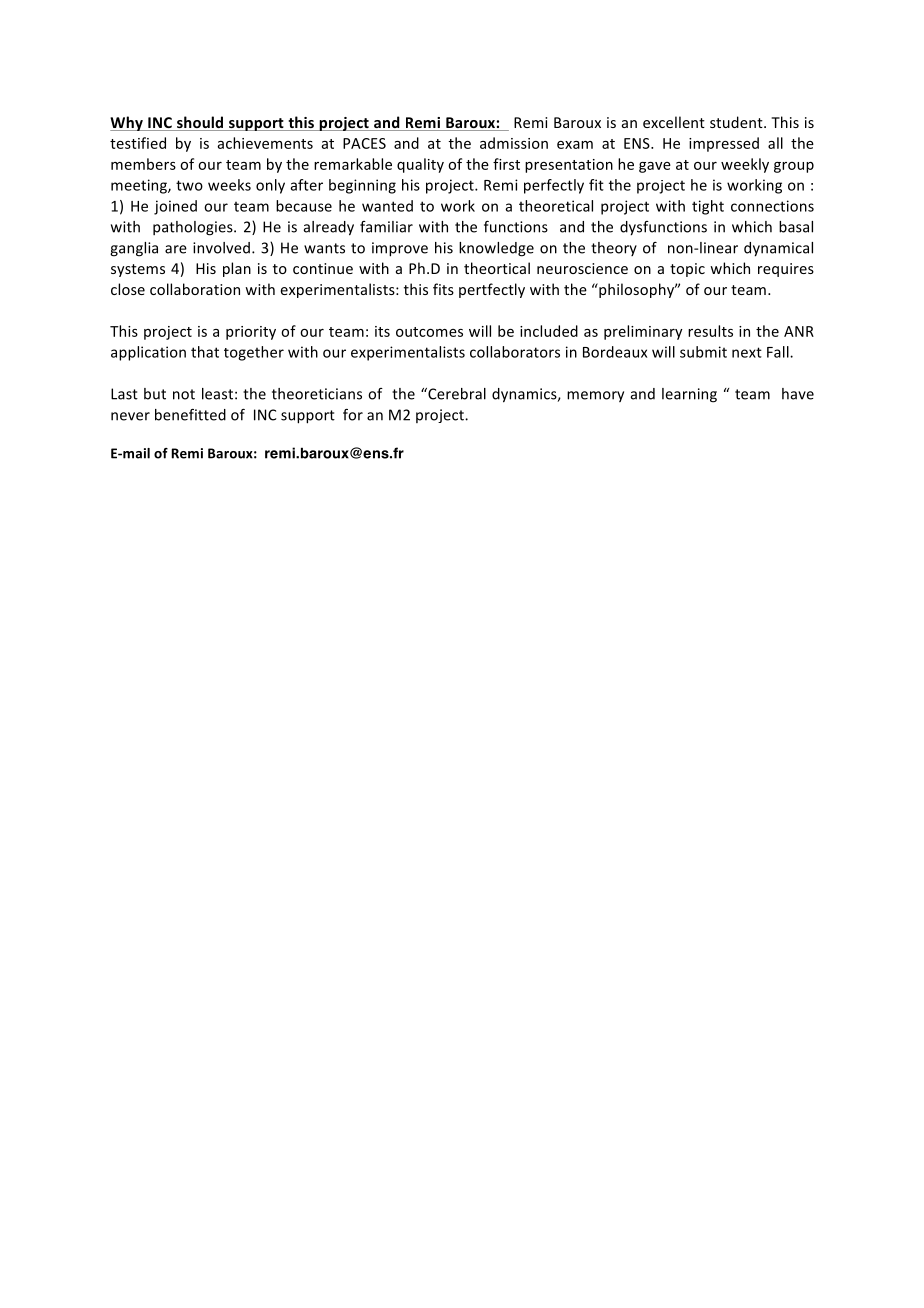 Image resolution: width=924 pixels, height=1308 pixels. Describe the element at coordinates (175, 207) in the page. I see `joined` at that location.
